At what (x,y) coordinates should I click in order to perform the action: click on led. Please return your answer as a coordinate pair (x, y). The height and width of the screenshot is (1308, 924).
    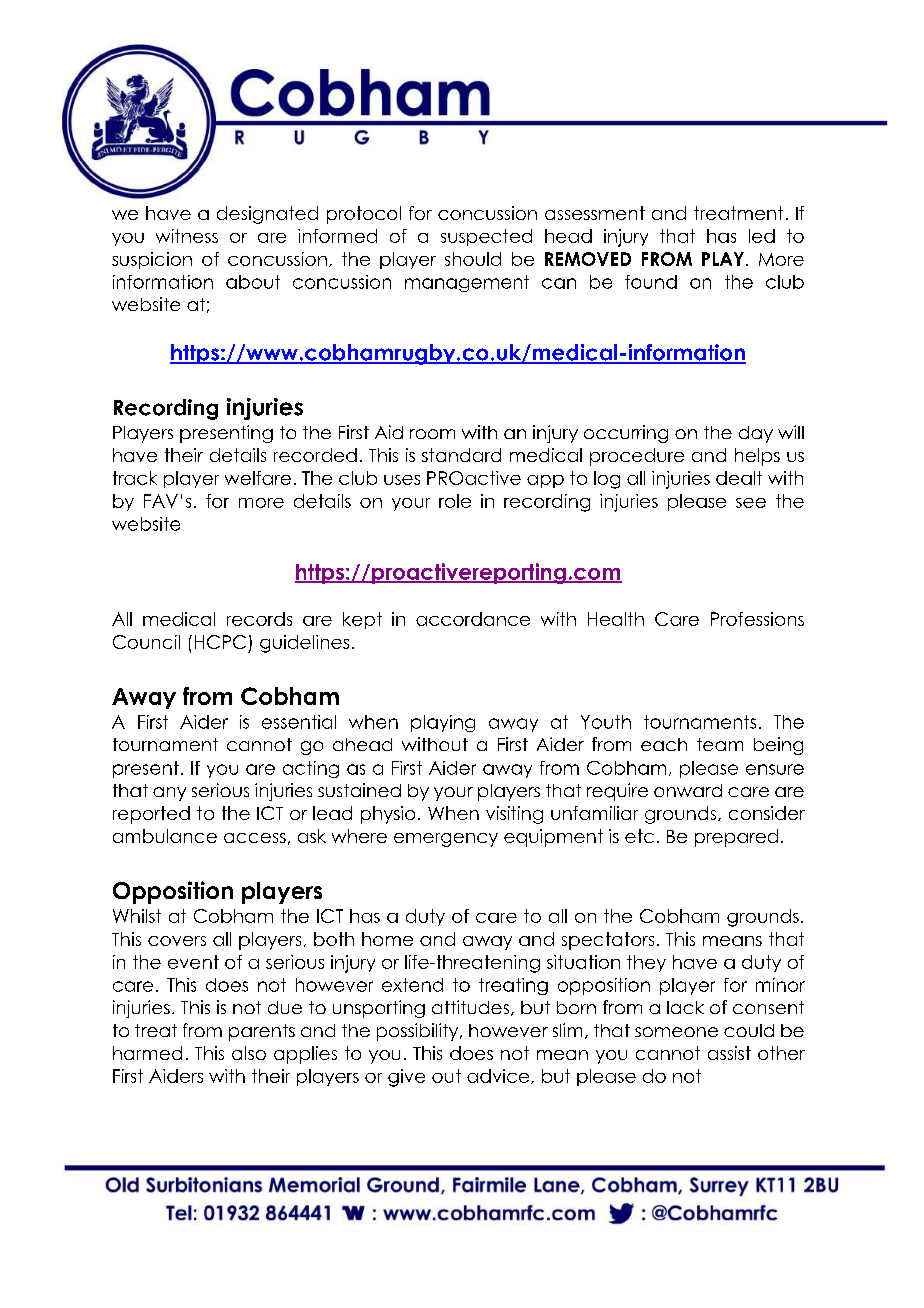
    Looking at the image, I should click on (762, 236).
